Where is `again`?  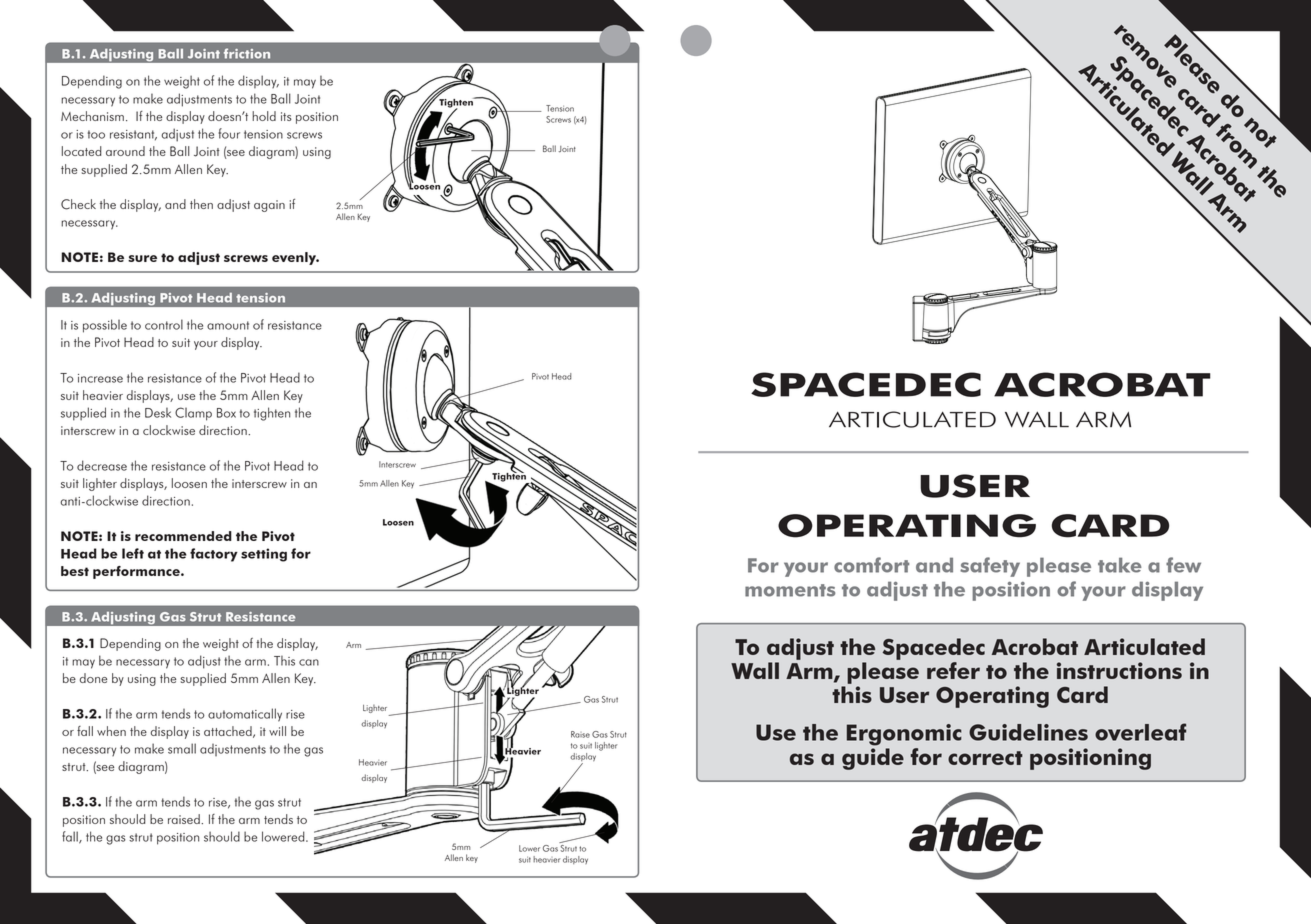
again is located at coordinates (269, 206).
